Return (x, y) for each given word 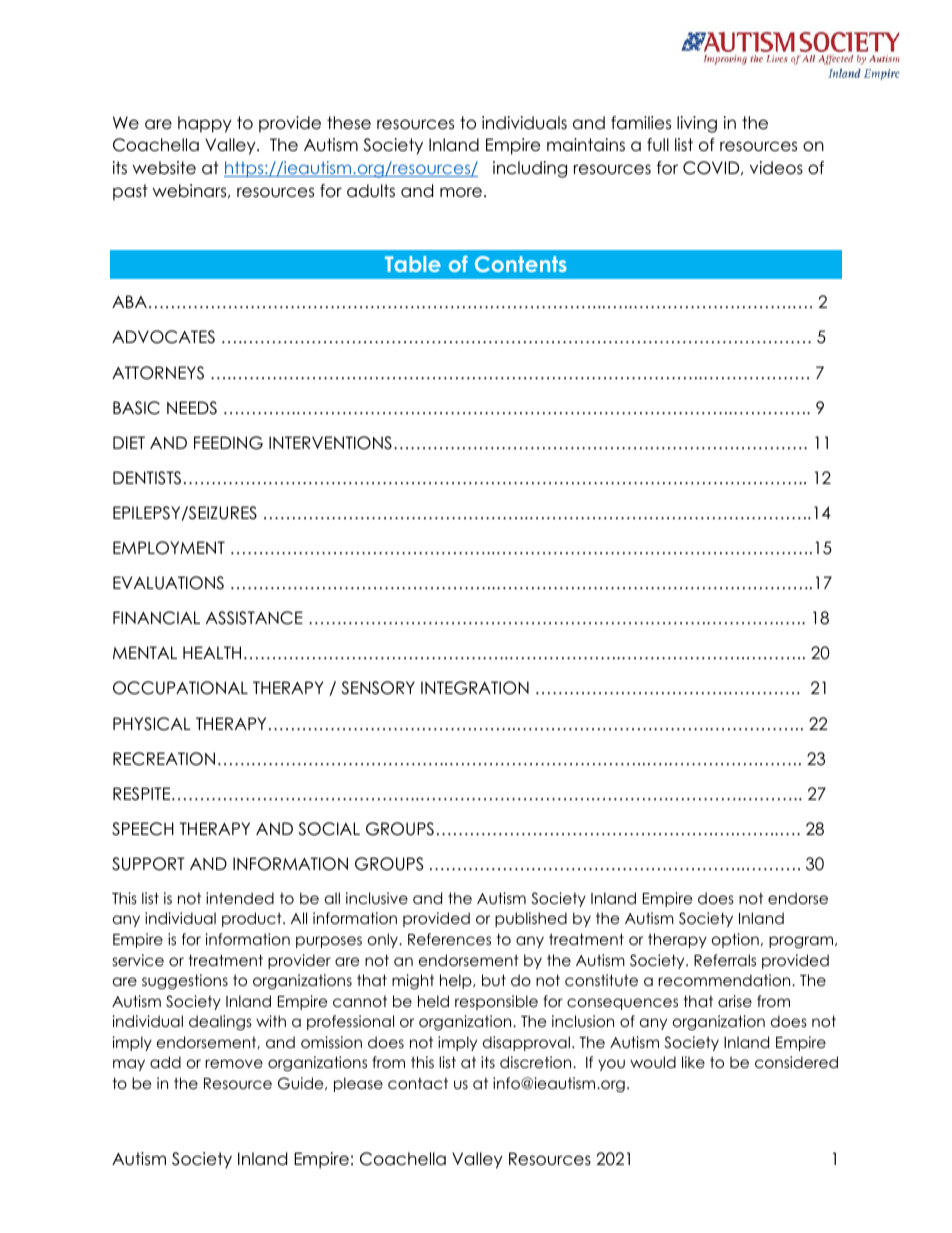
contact (418, 1084)
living (697, 124)
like (693, 1062)
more (461, 192)
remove (234, 1064)
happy (205, 124)
